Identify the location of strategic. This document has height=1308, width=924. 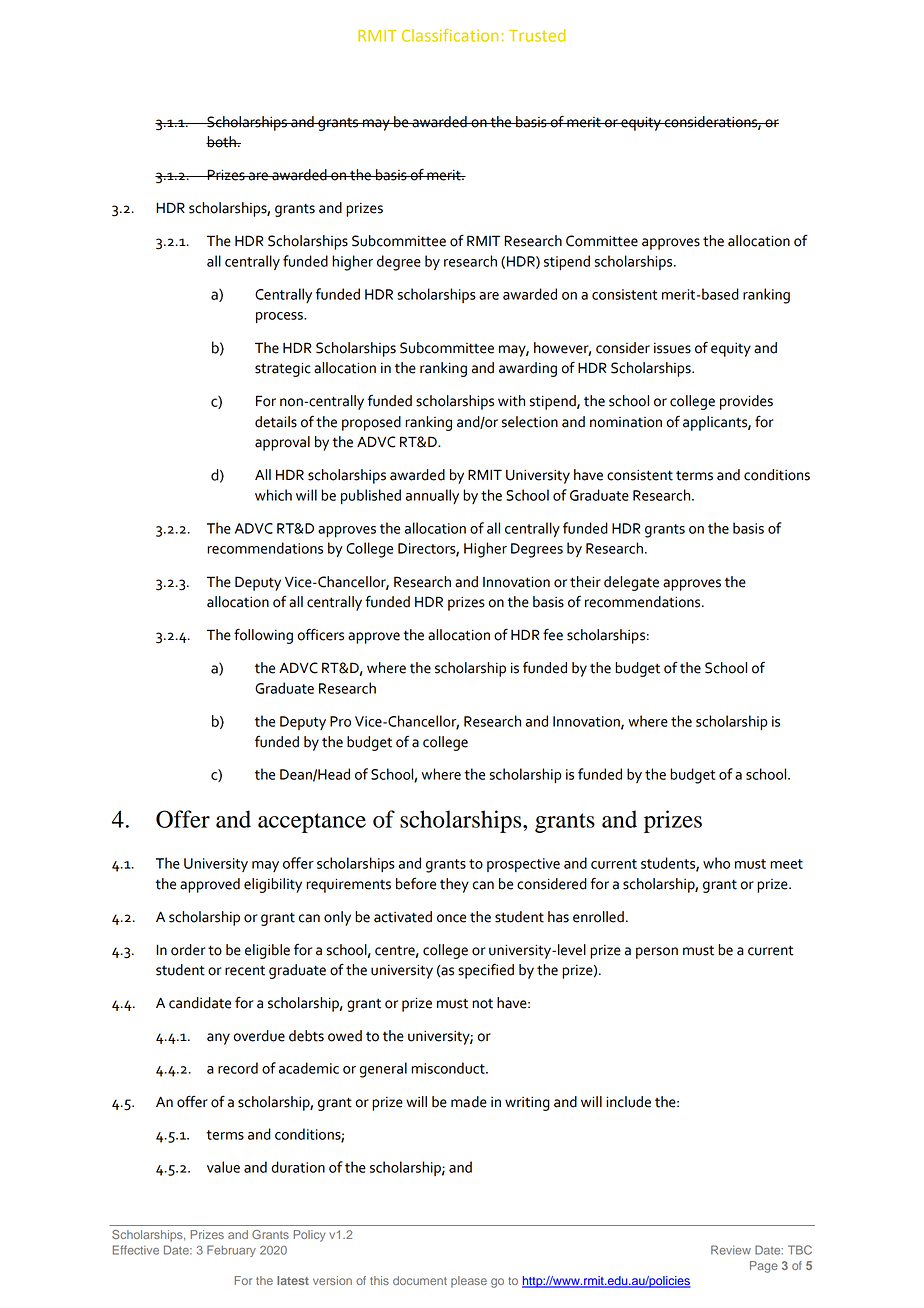
(283, 369).
